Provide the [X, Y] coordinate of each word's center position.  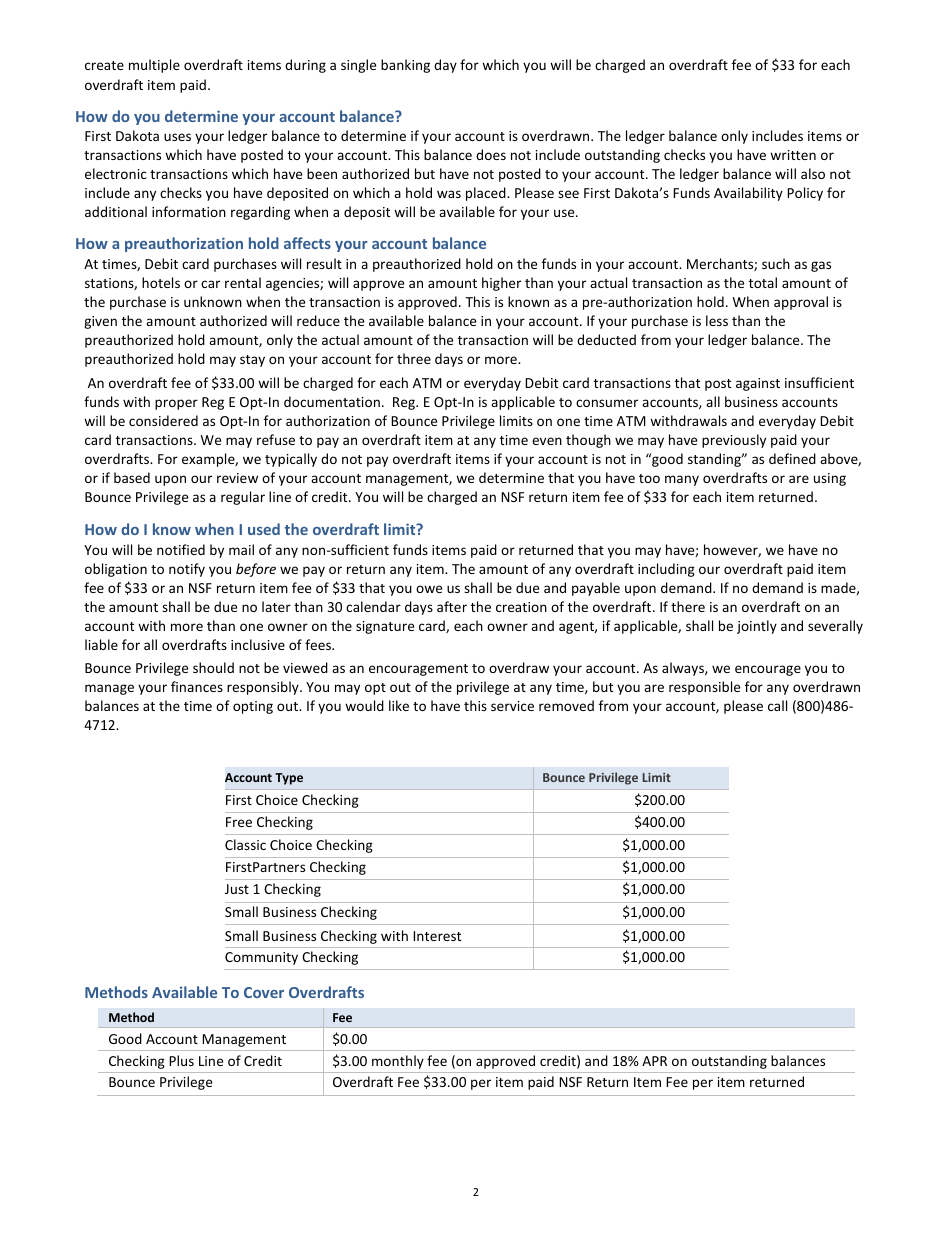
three [414, 358]
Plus [181, 1060]
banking [405, 66]
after [452, 606]
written [793, 155]
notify [187, 570]
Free [239, 822]
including [666, 570]
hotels [161, 282]
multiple [154, 66]
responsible [704, 688]
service [512, 706]
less [717, 320]
